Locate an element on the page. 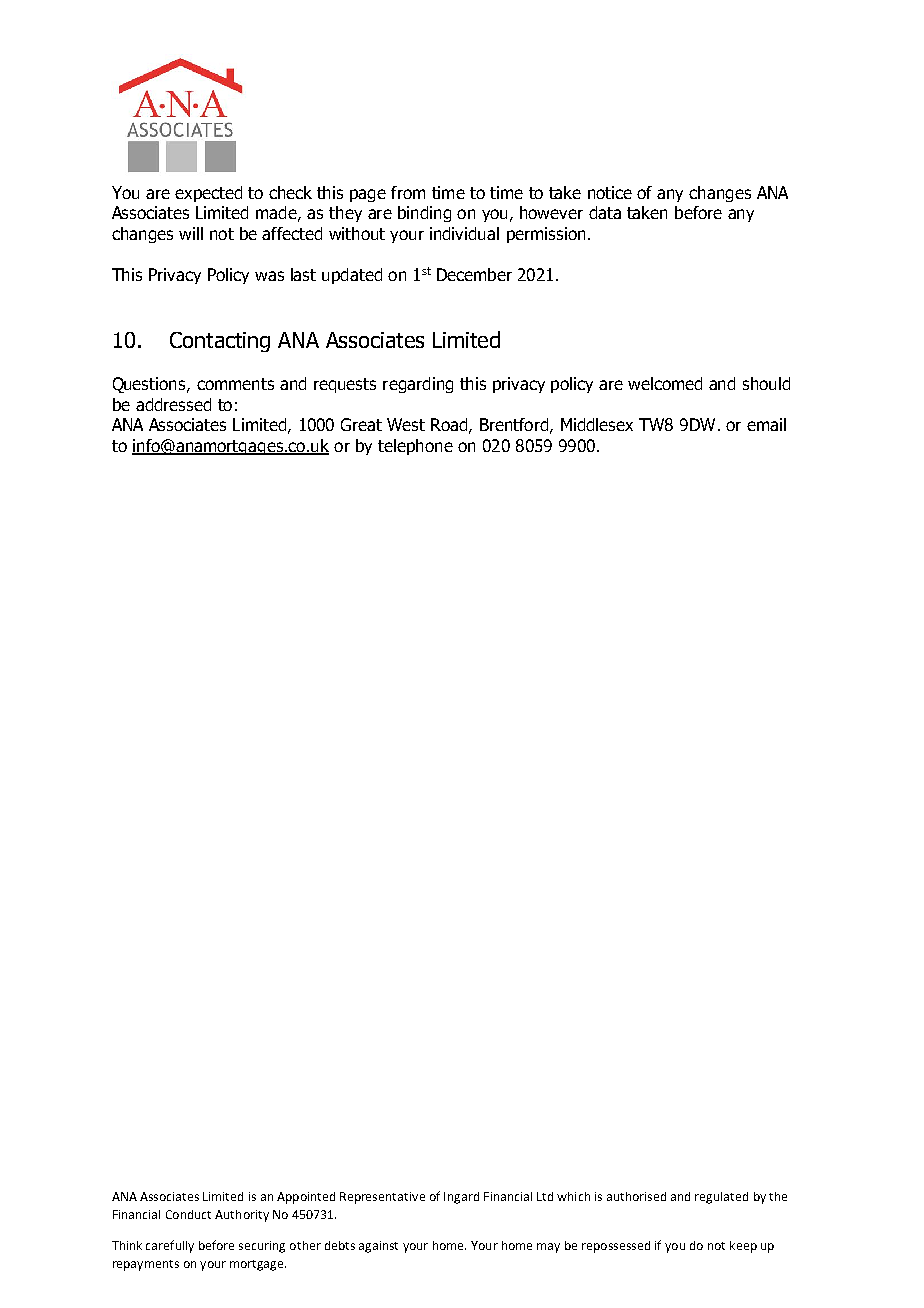 The height and width of the document is (1308, 924). data is located at coordinates (605, 212).
